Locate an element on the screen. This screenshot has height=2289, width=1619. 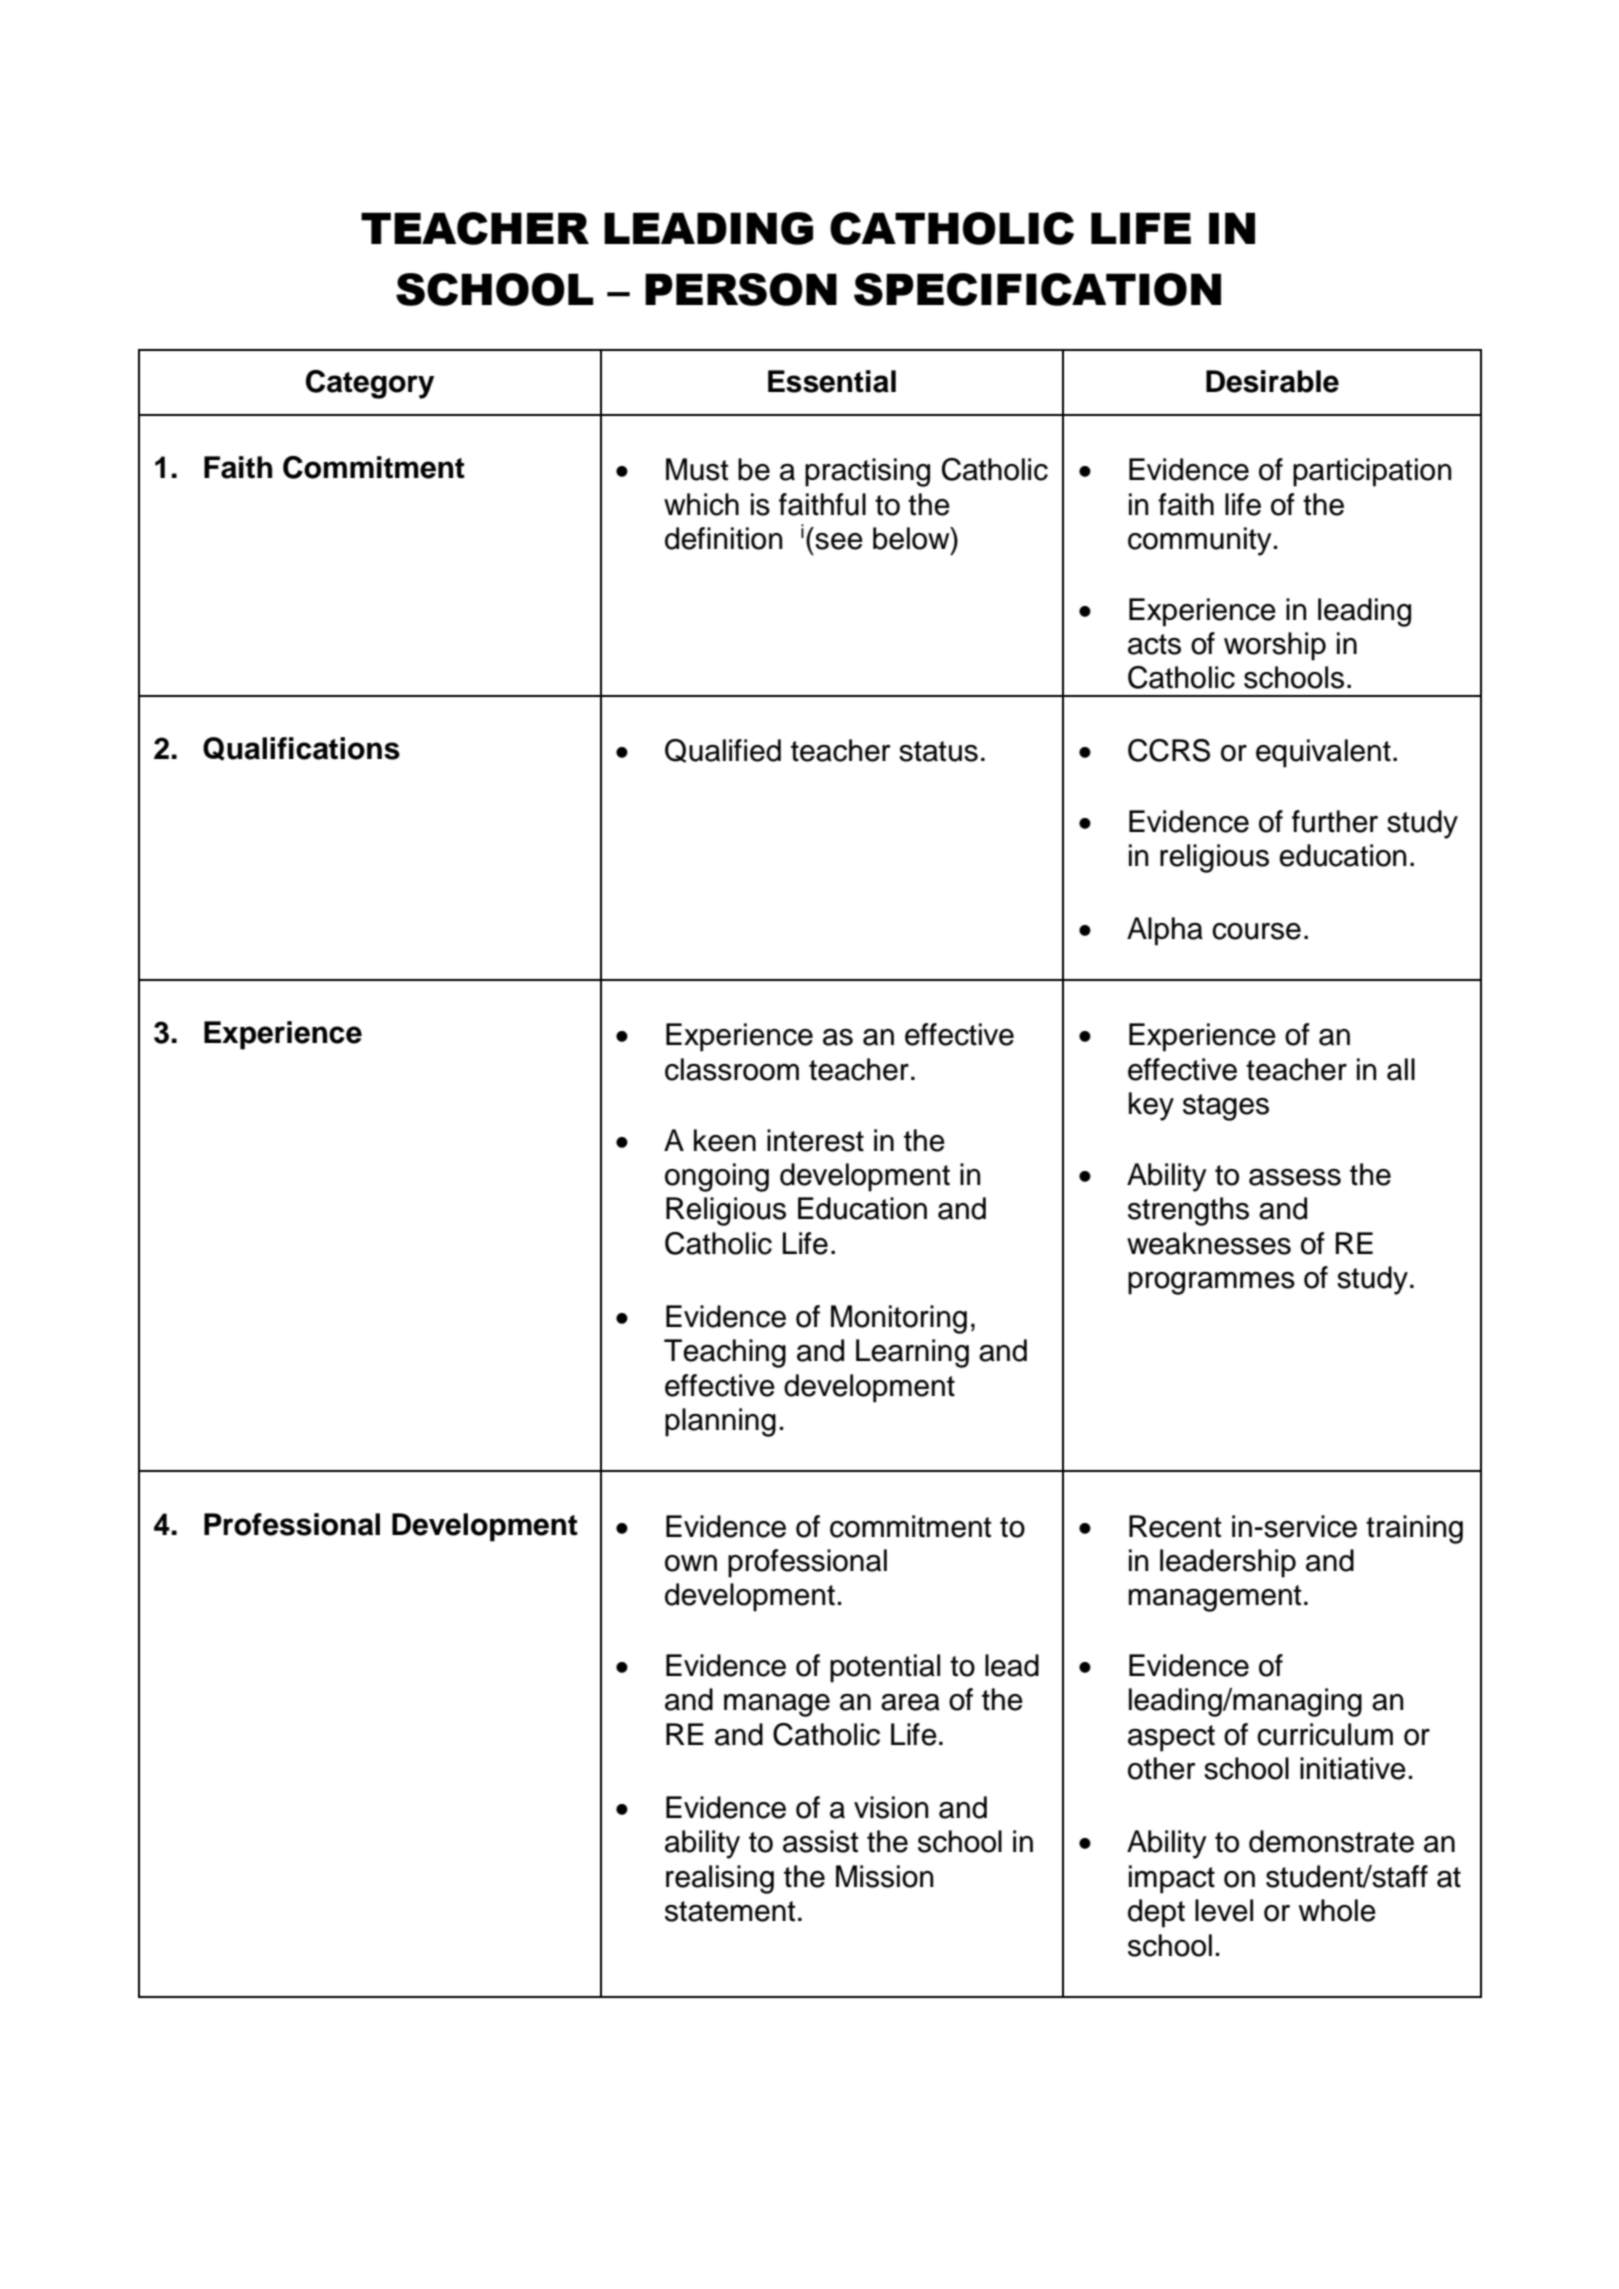
Desirable is located at coordinates (1272, 381).
